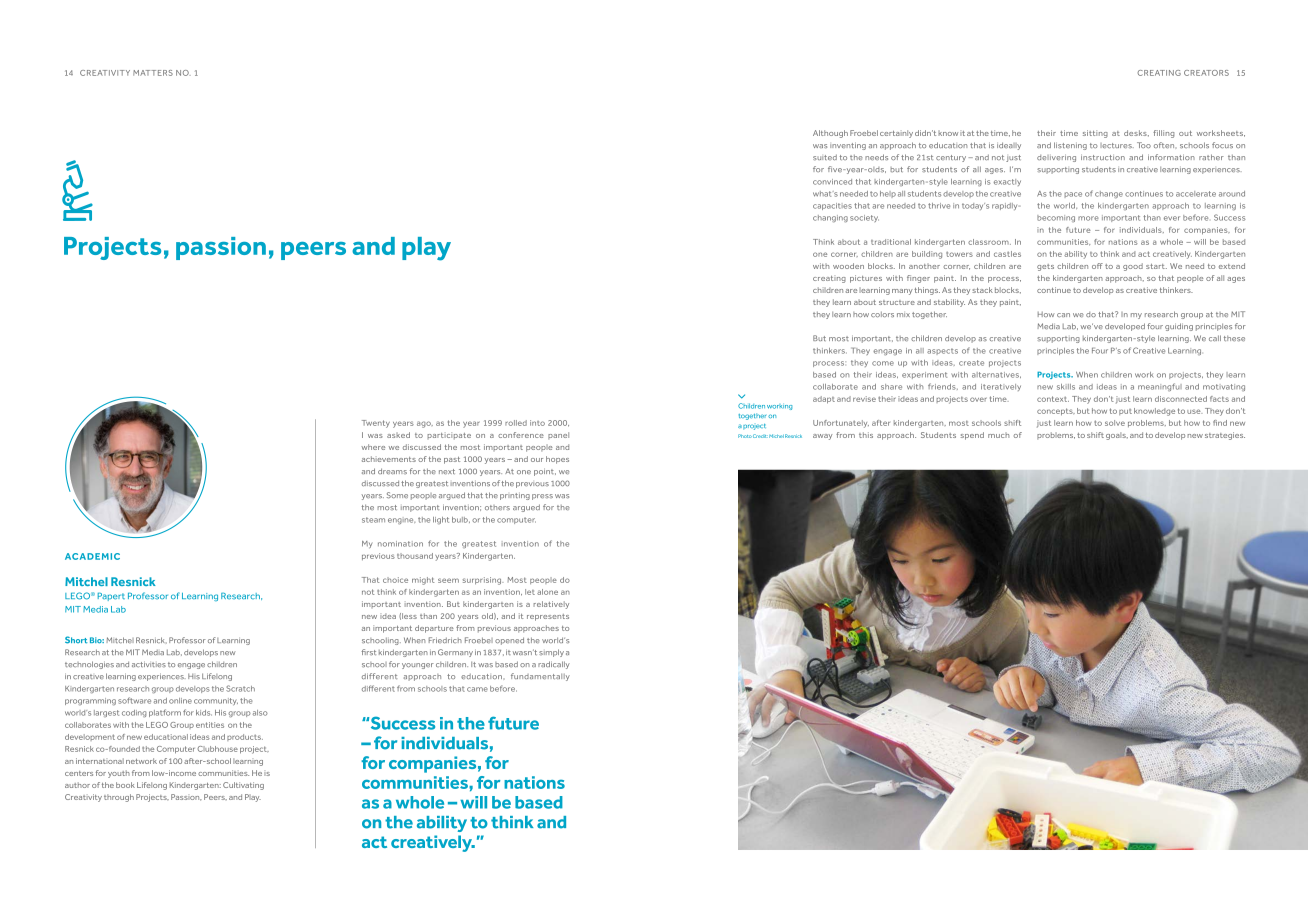 The image size is (1308, 924). Describe the element at coordinates (540, 677) in the document. I see `fundamentally` at that location.
